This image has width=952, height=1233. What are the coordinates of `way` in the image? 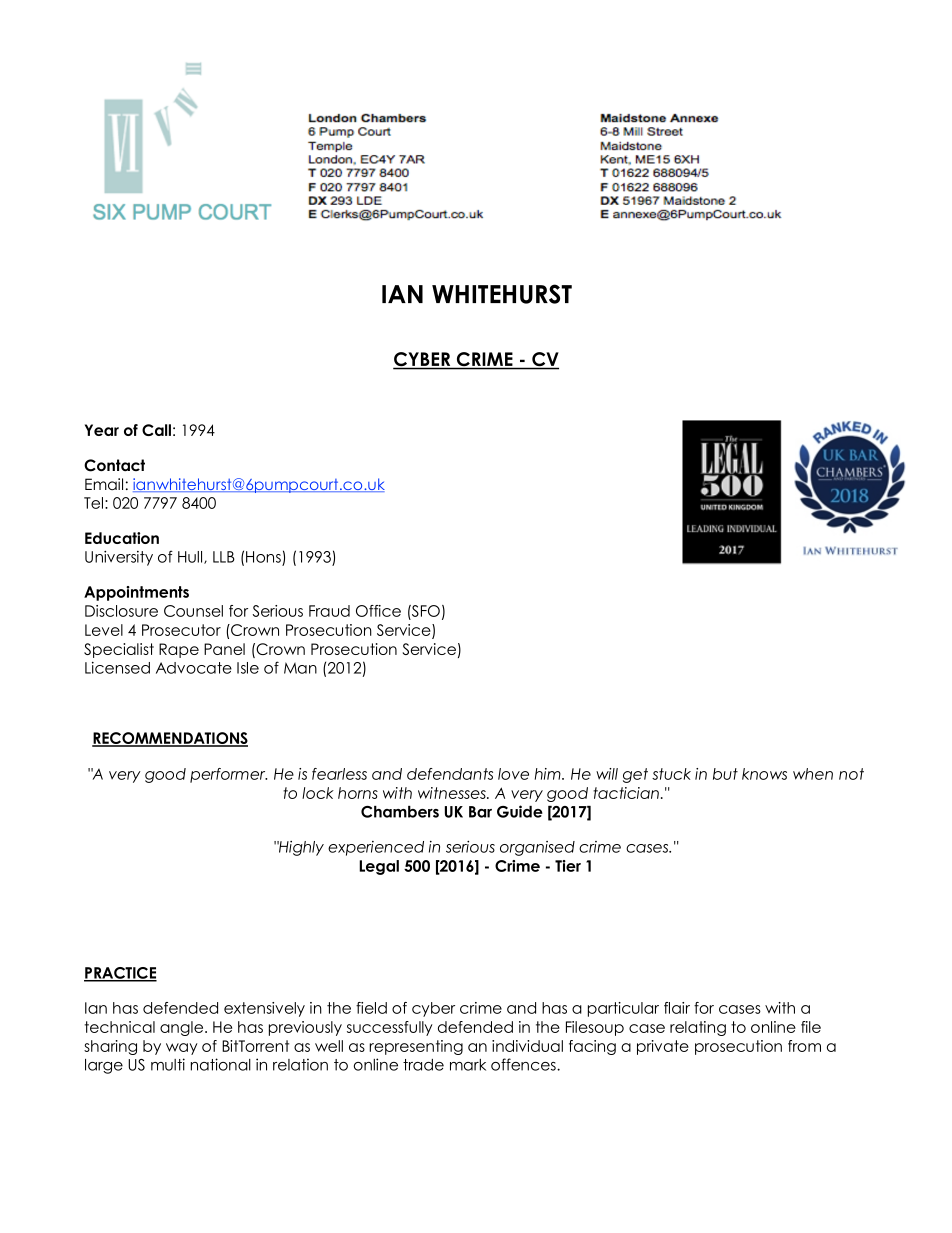 It's located at (182, 1049).
